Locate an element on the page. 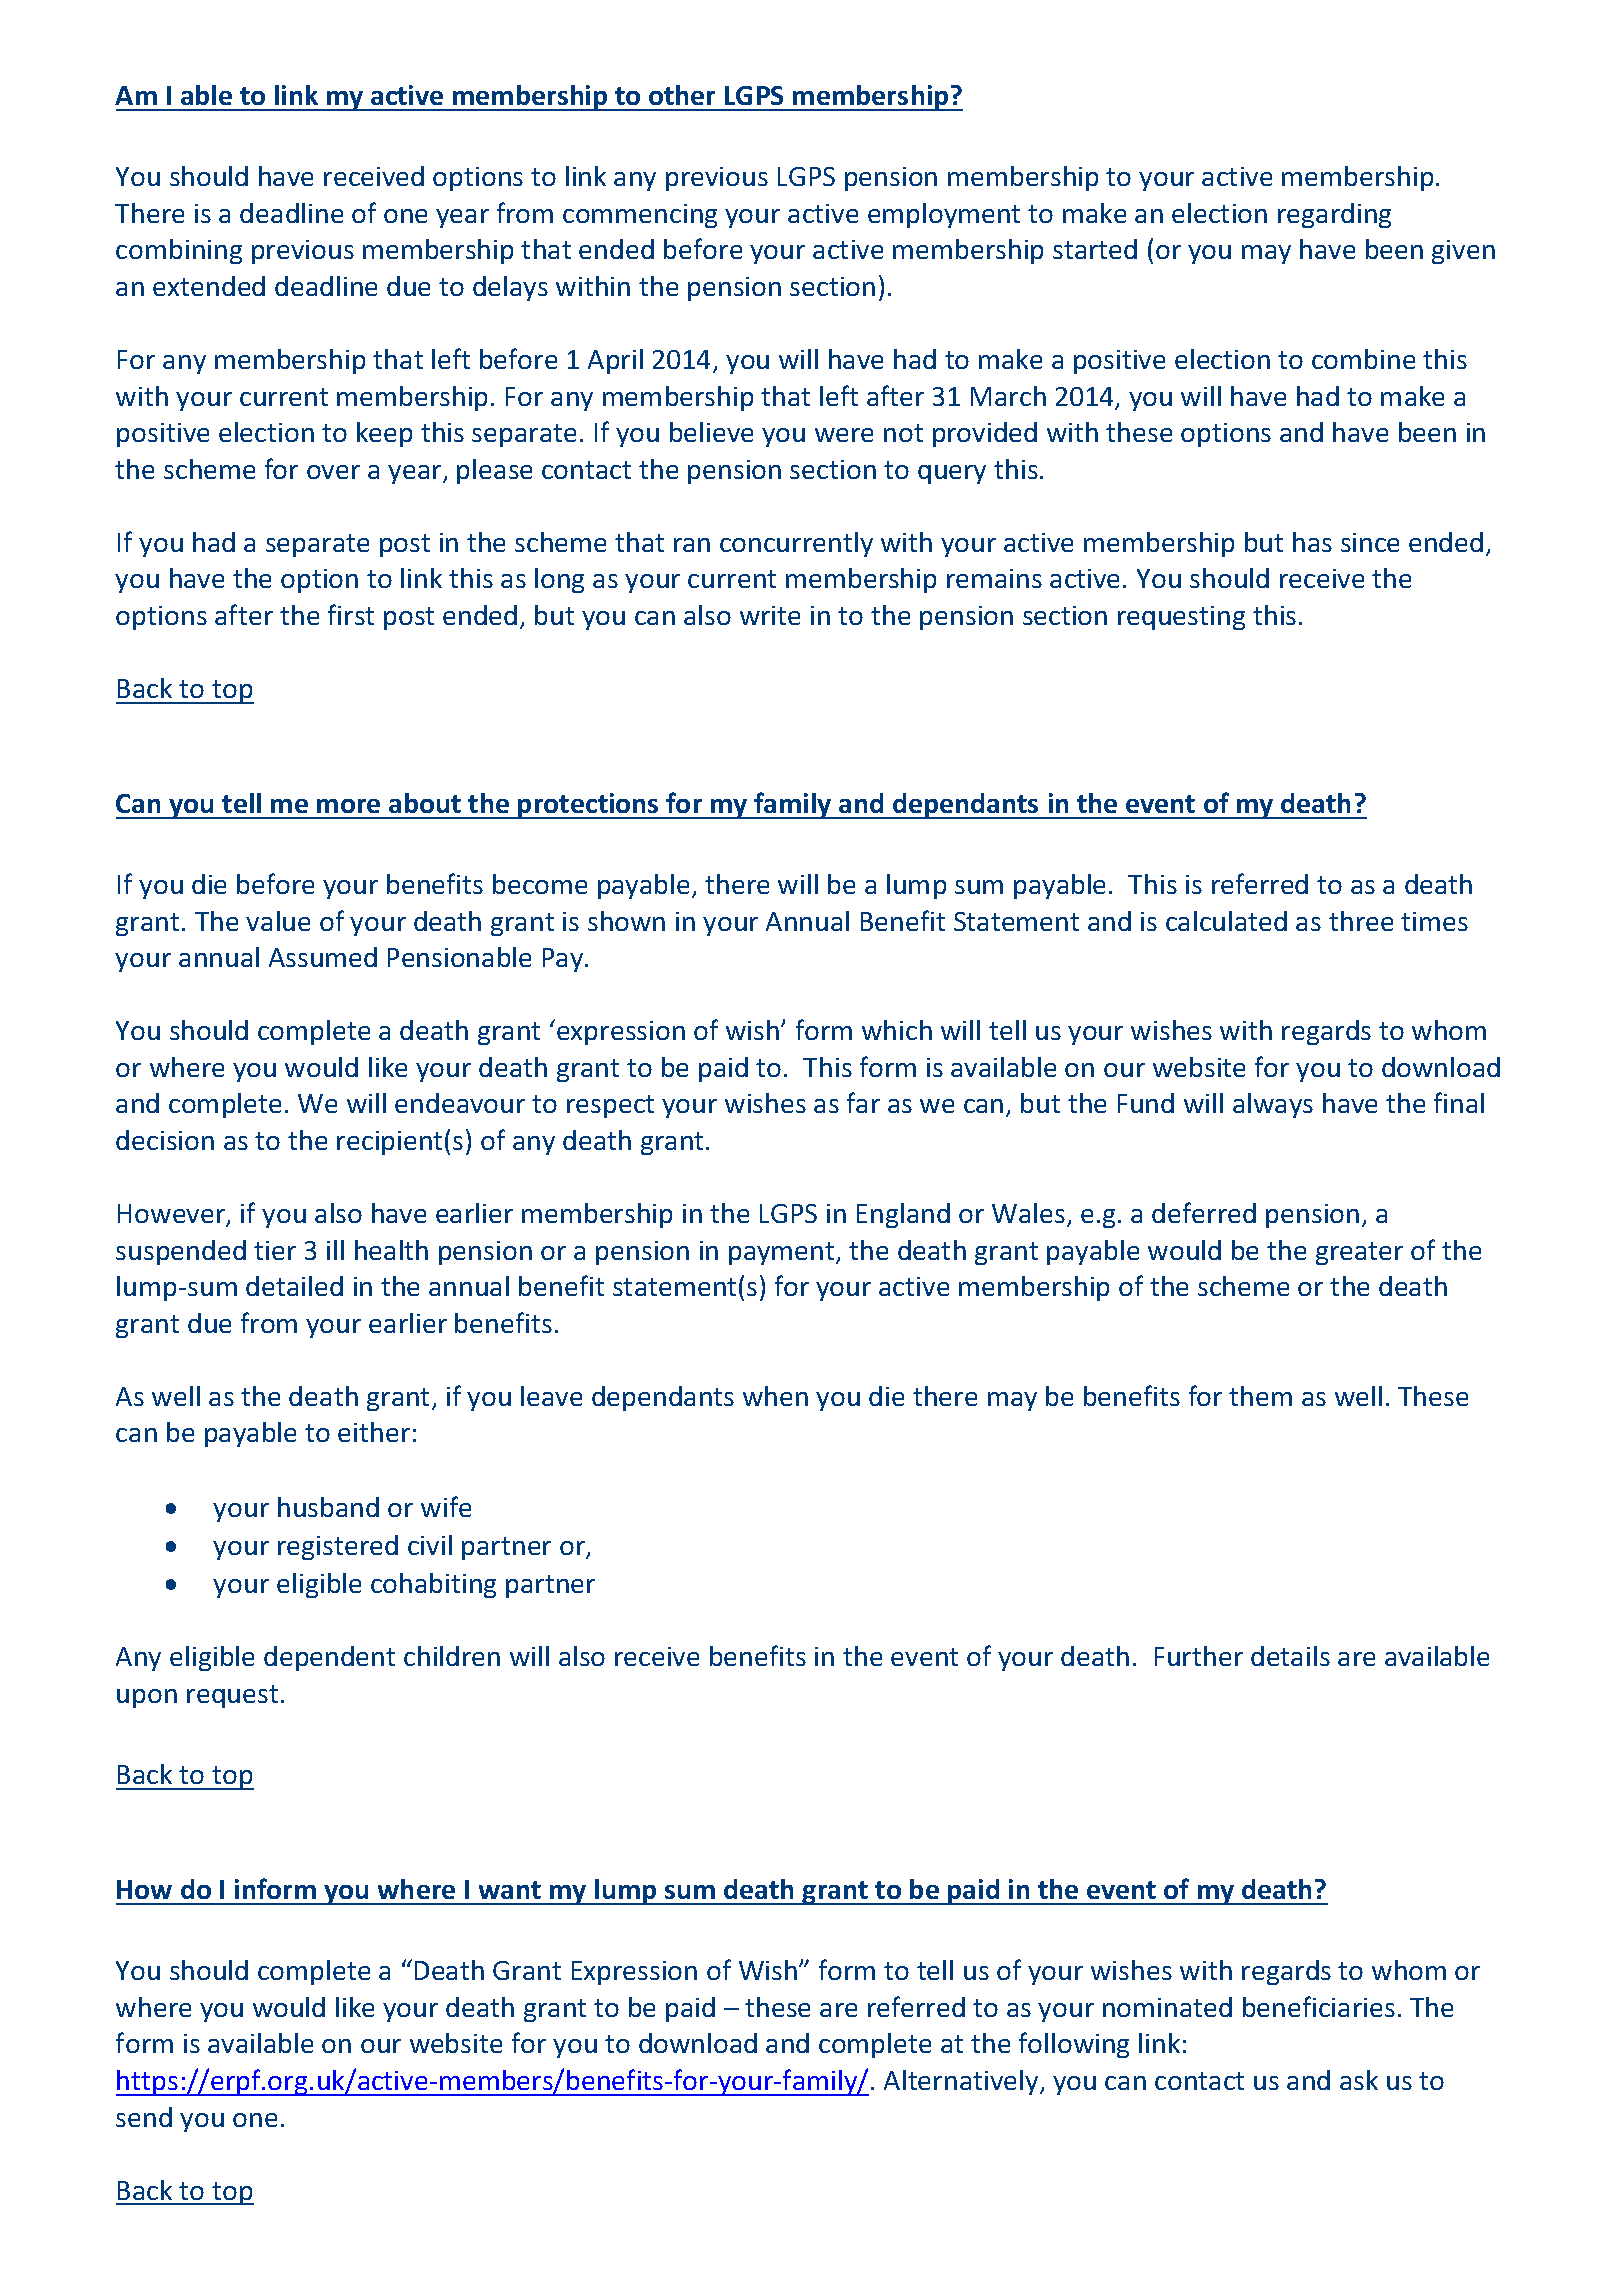 The image size is (1620, 2291). regarding is located at coordinates (1334, 215).
